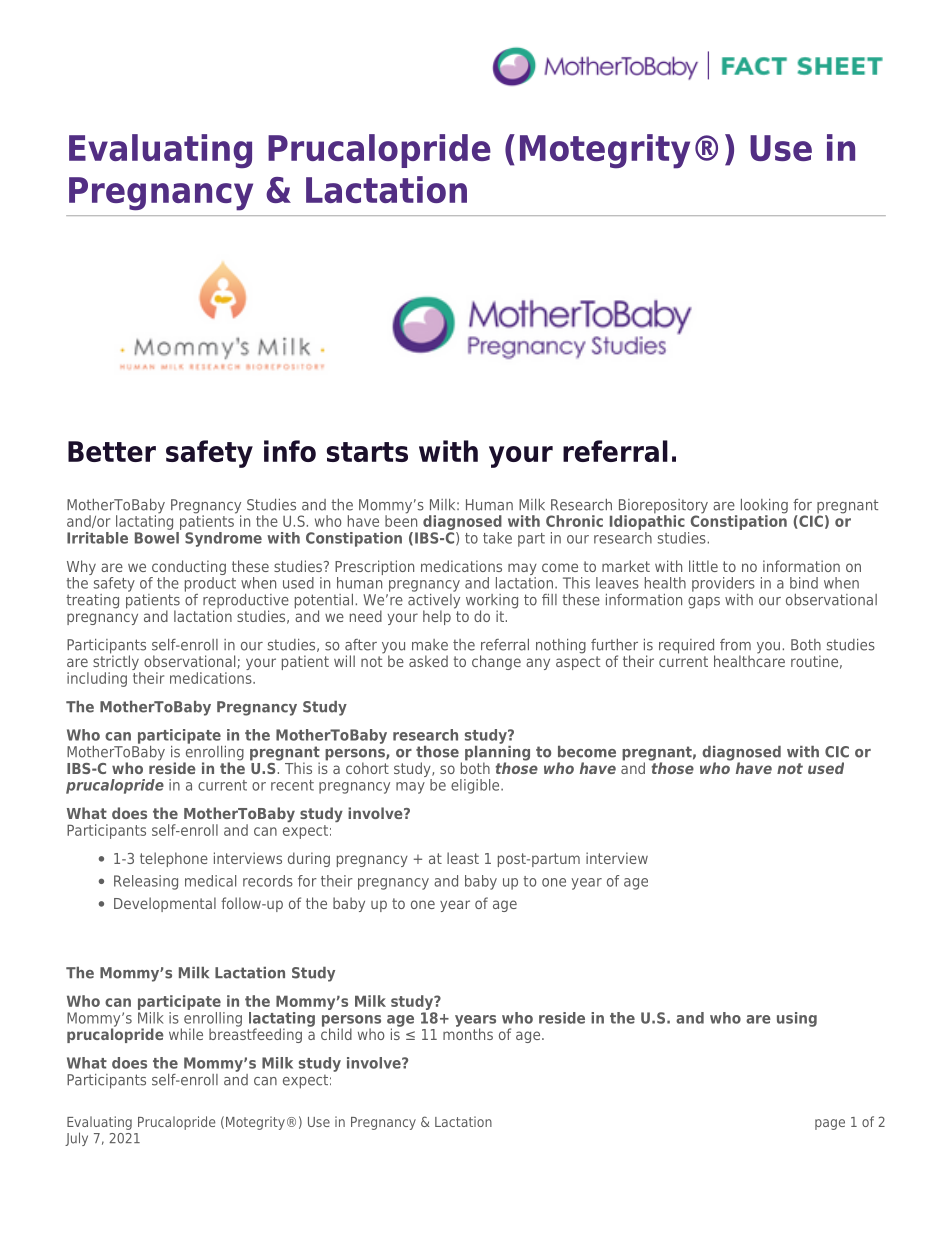  What do you see at coordinates (764, 507) in the screenshot?
I see `looking` at bounding box center [764, 507].
